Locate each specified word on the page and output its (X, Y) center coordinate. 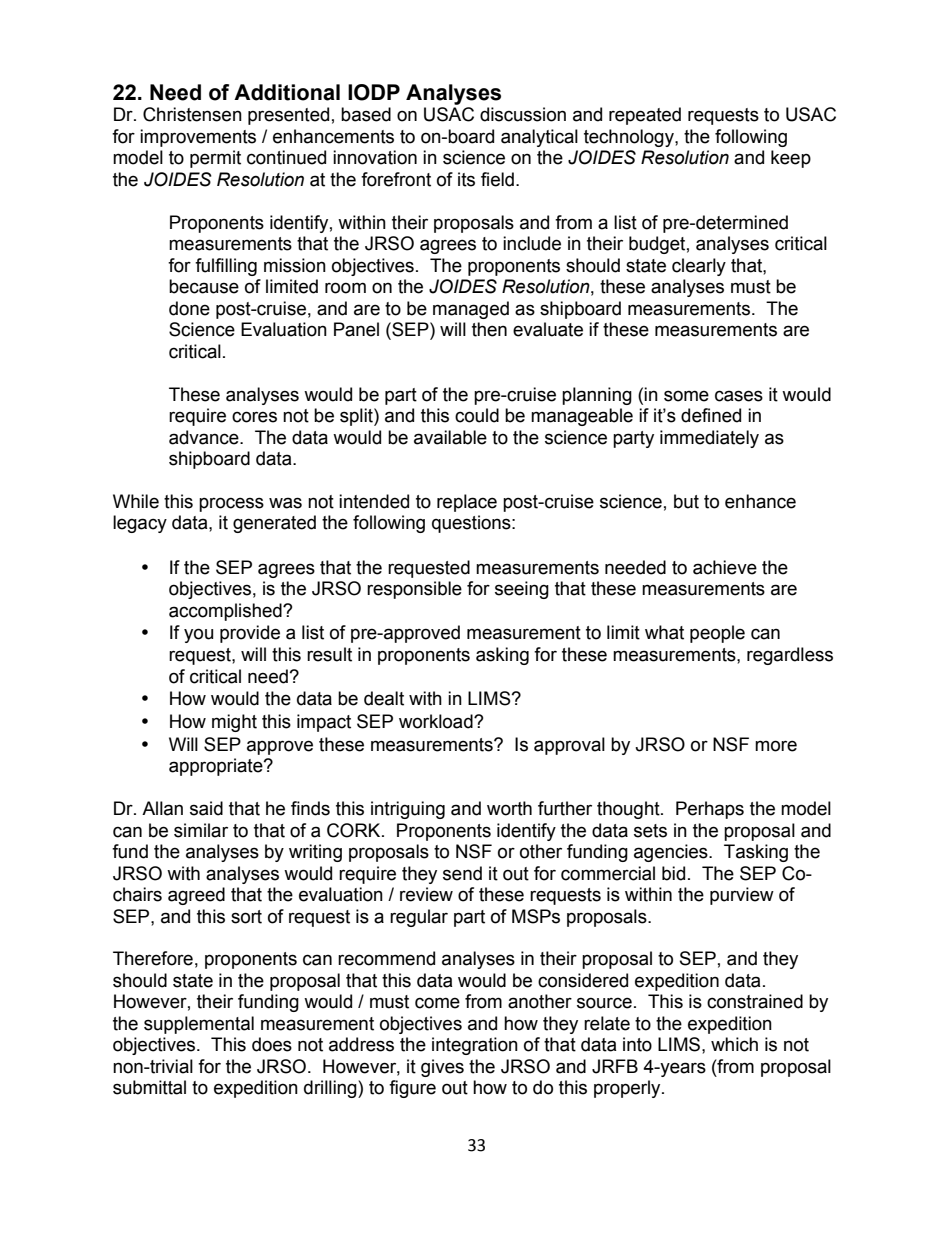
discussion (523, 114)
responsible (414, 590)
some (686, 396)
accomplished (226, 612)
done (189, 308)
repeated (645, 116)
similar (201, 830)
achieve (725, 567)
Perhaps (710, 810)
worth (509, 808)
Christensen (192, 114)
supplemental (199, 1025)
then (489, 329)
